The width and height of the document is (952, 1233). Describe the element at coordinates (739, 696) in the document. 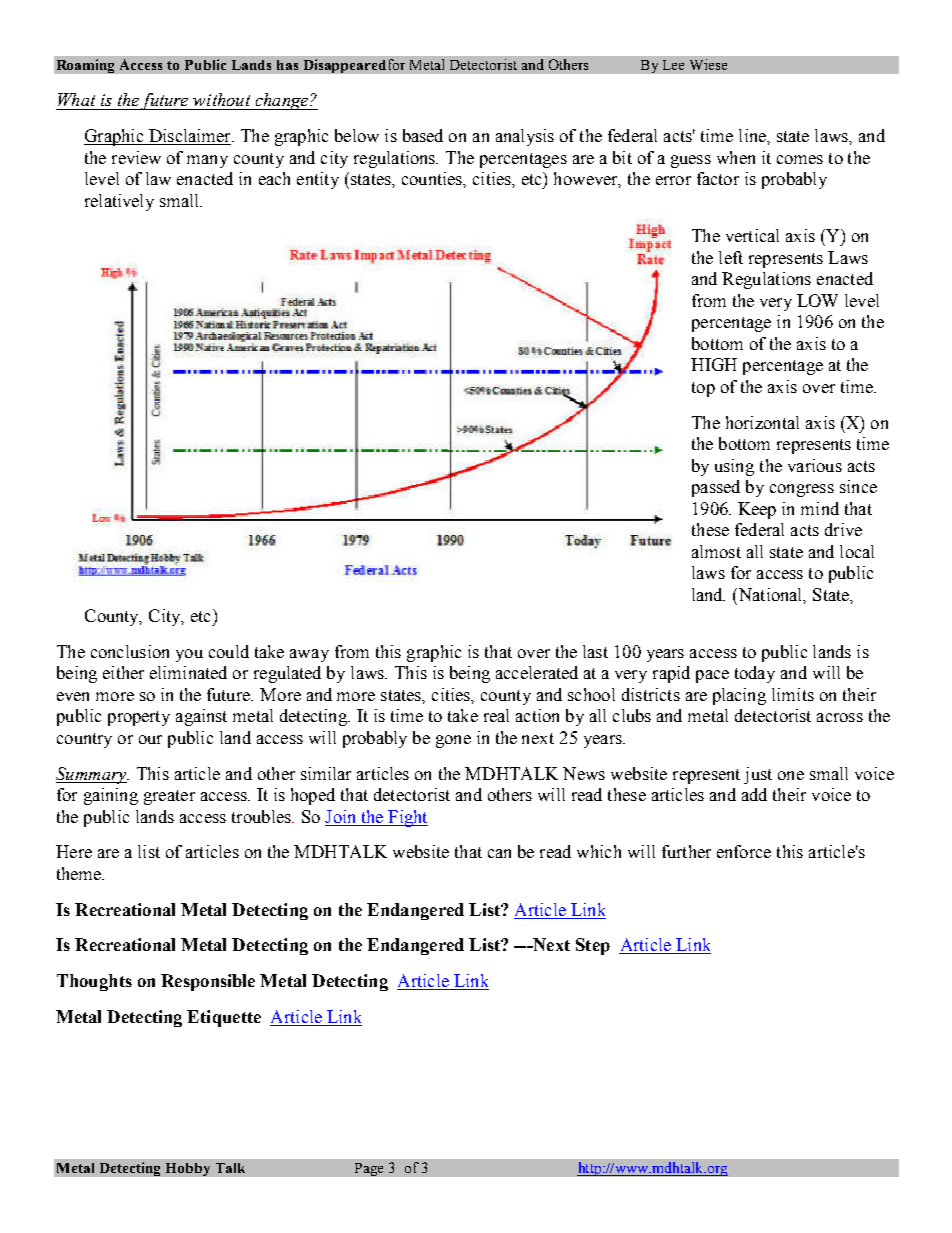

I see `placing` at that location.
